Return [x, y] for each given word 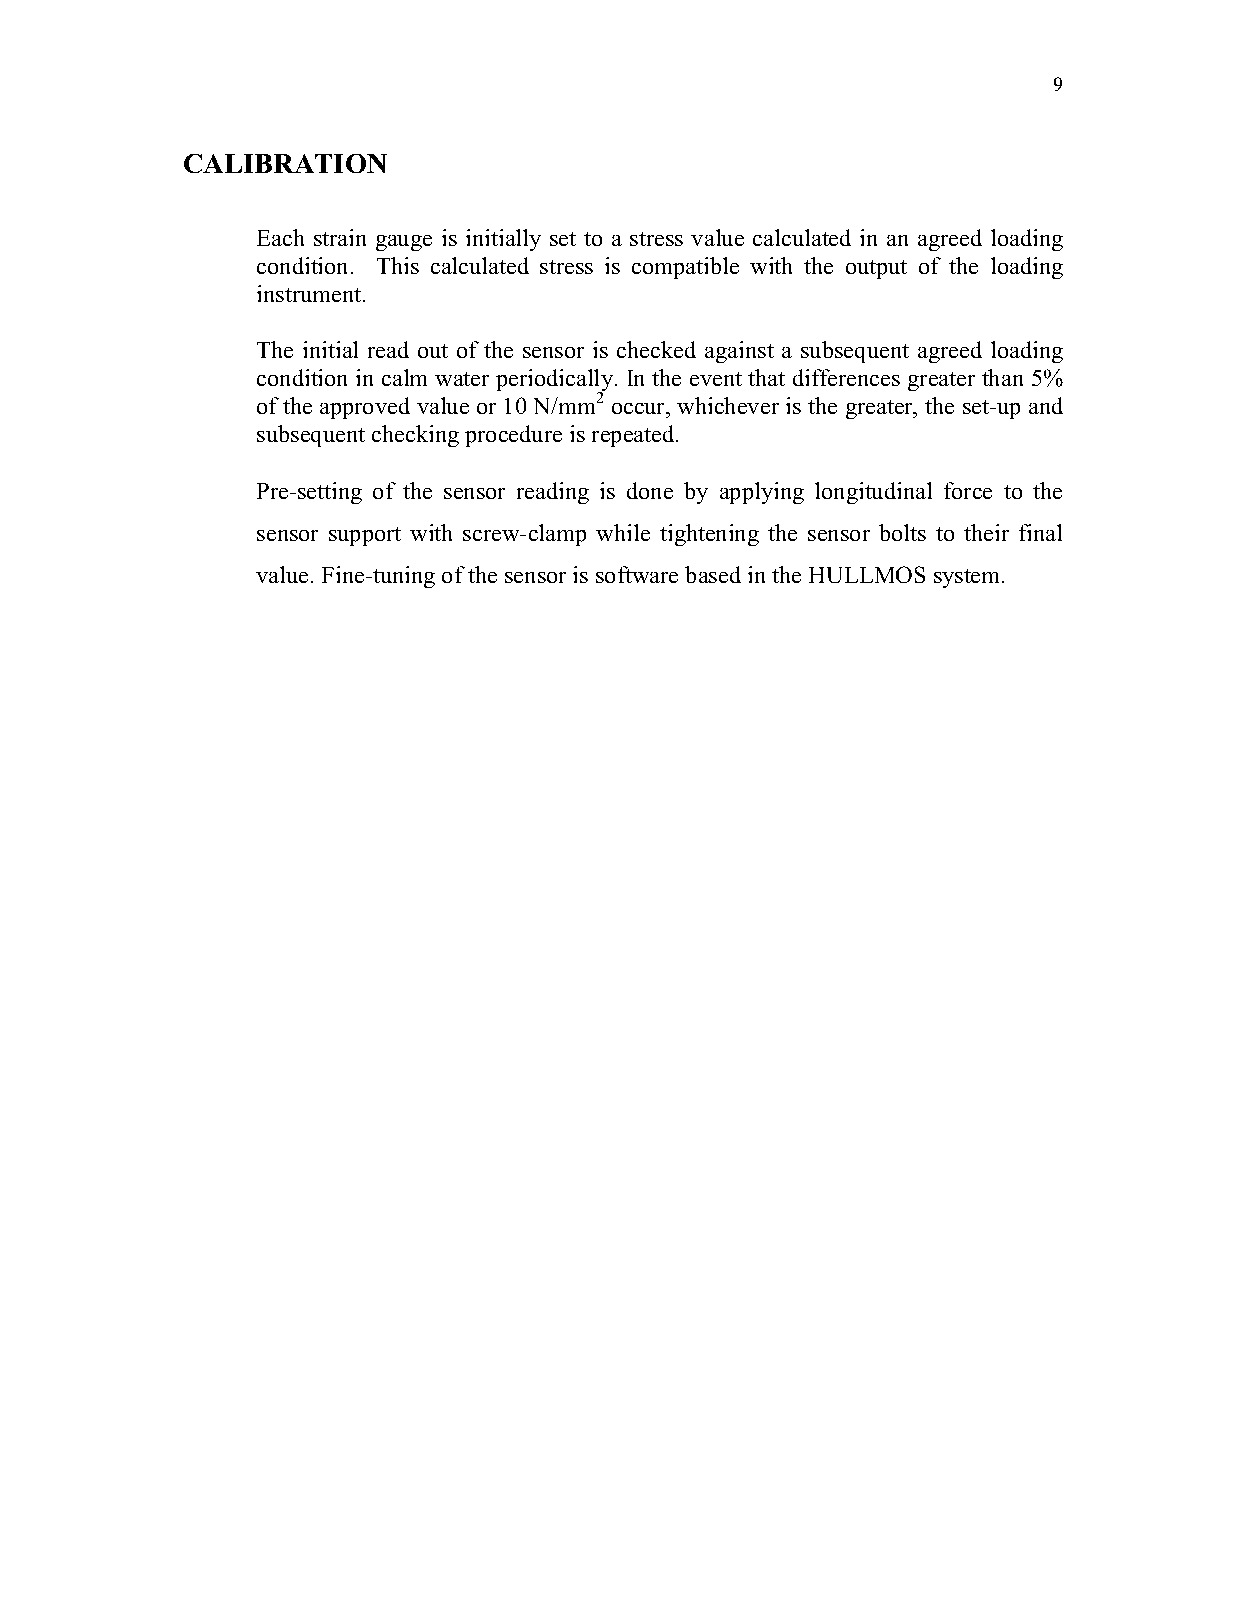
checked [656, 349]
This [398, 265]
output [876, 269]
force [968, 490]
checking [415, 436]
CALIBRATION [285, 163]
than [1002, 377]
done [650, 490]
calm [404, 377]
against [739, 352]
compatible [685, 268]
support [365, 536]
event [716, 379]
